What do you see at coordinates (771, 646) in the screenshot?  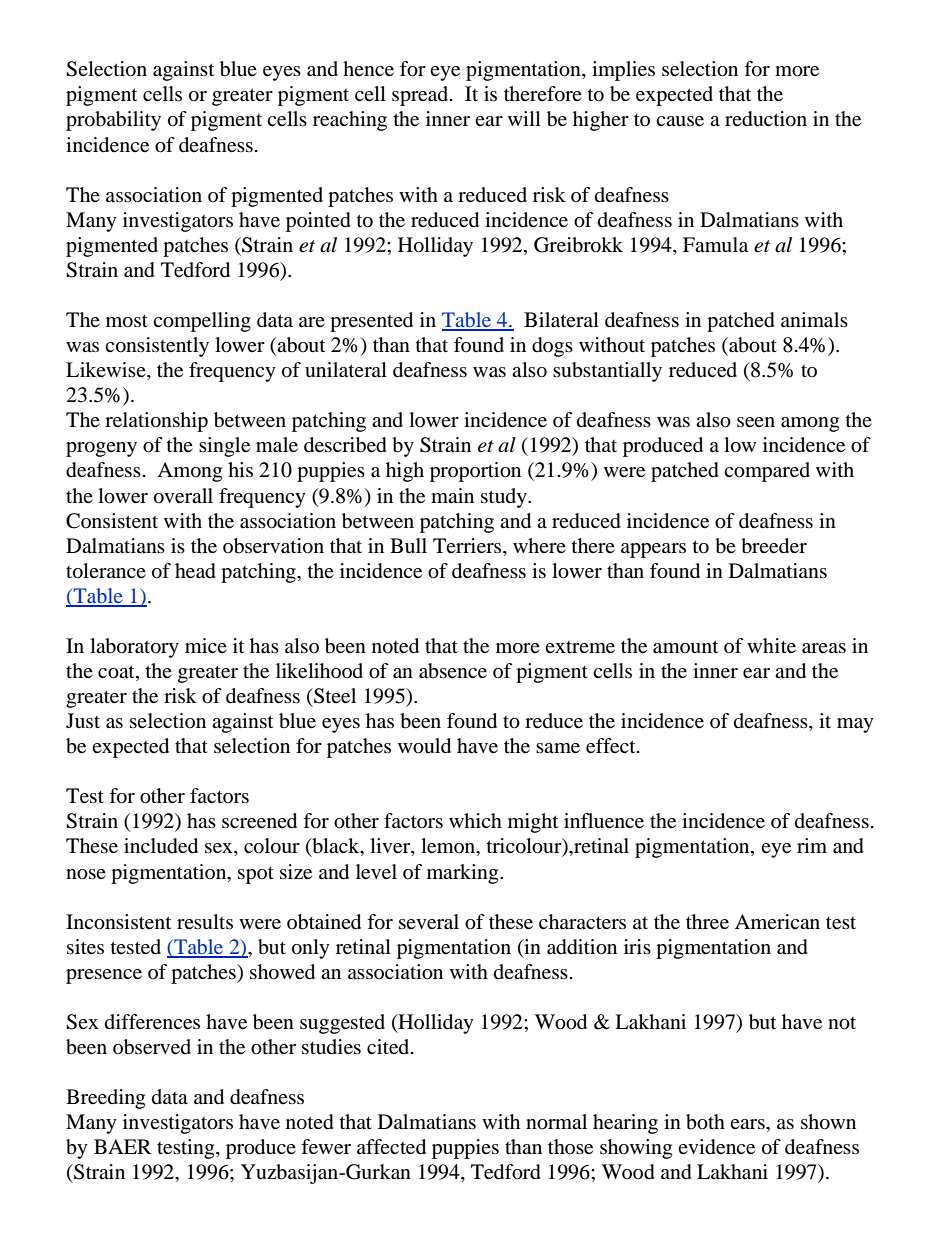 I see `white` at bounding box center [771, 646].
